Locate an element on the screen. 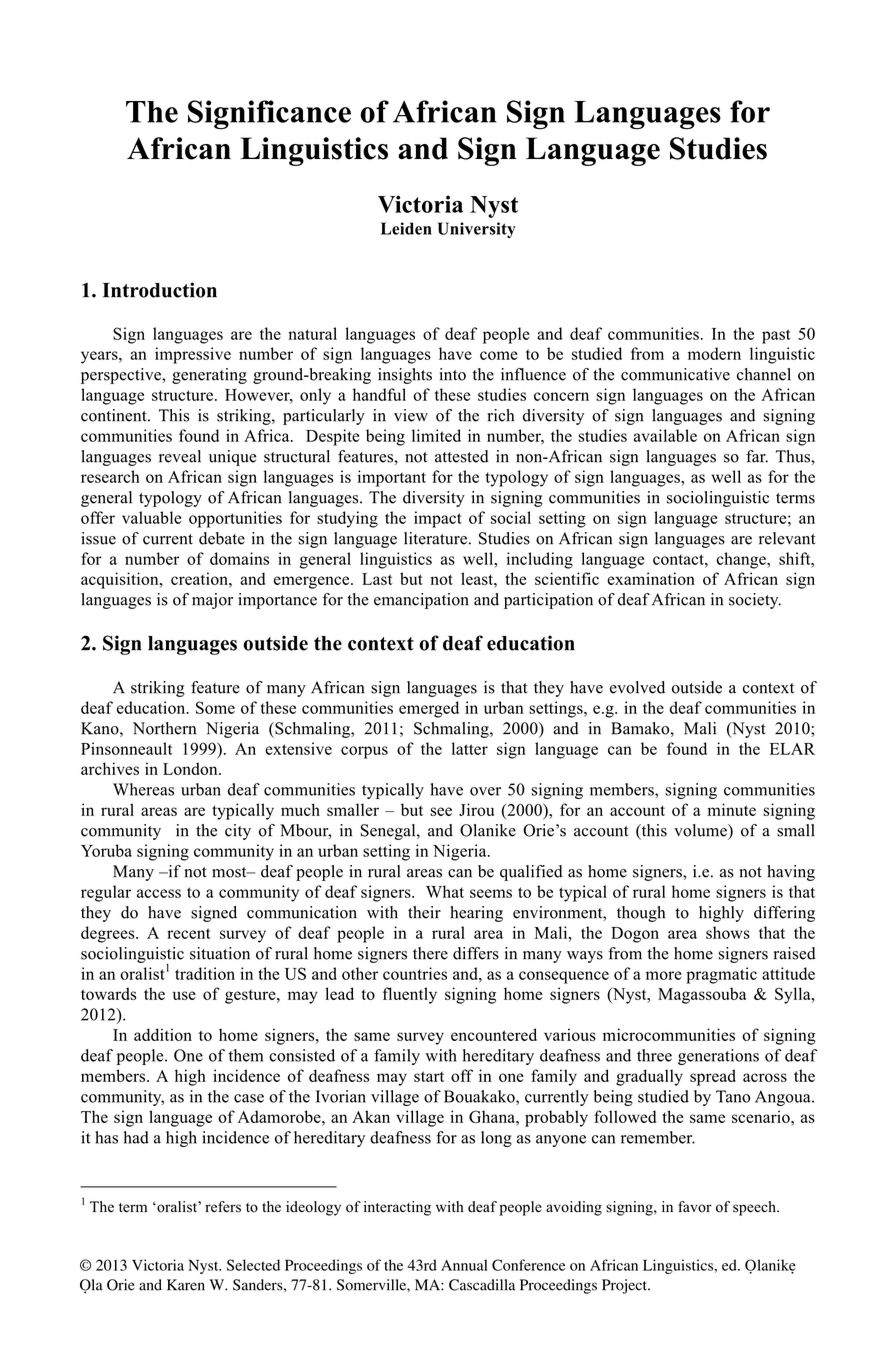 This screenshot has width=896, height=1345. their is located at coordinates (424, 912).
